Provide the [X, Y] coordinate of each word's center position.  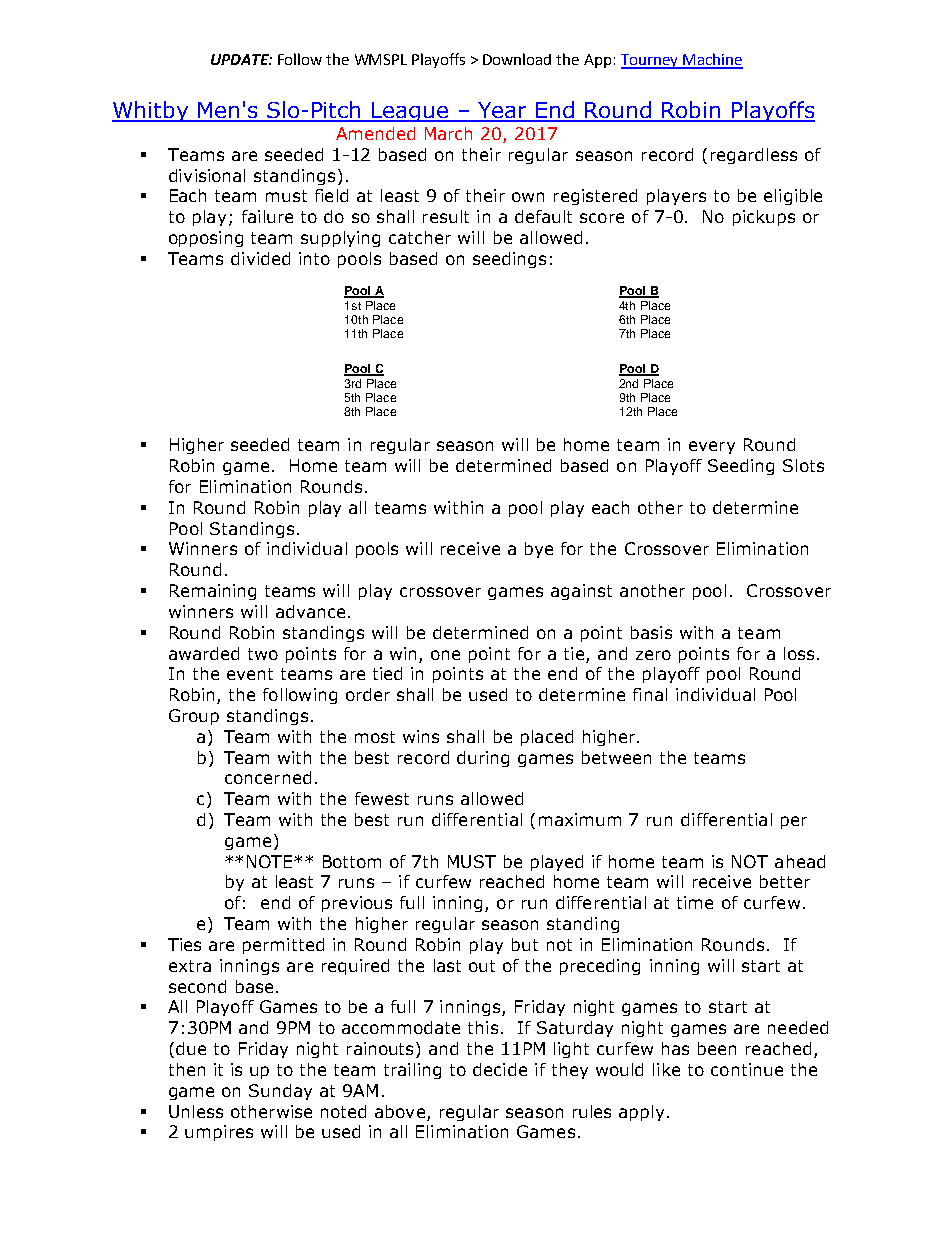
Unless [196, 1111]
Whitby [151, 111]
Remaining [213, 592]
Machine [712, 60]
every [712, 447]
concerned [268, 777]
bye [539, 550]
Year [503, 111]
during [483, 759]
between [616, 757]
